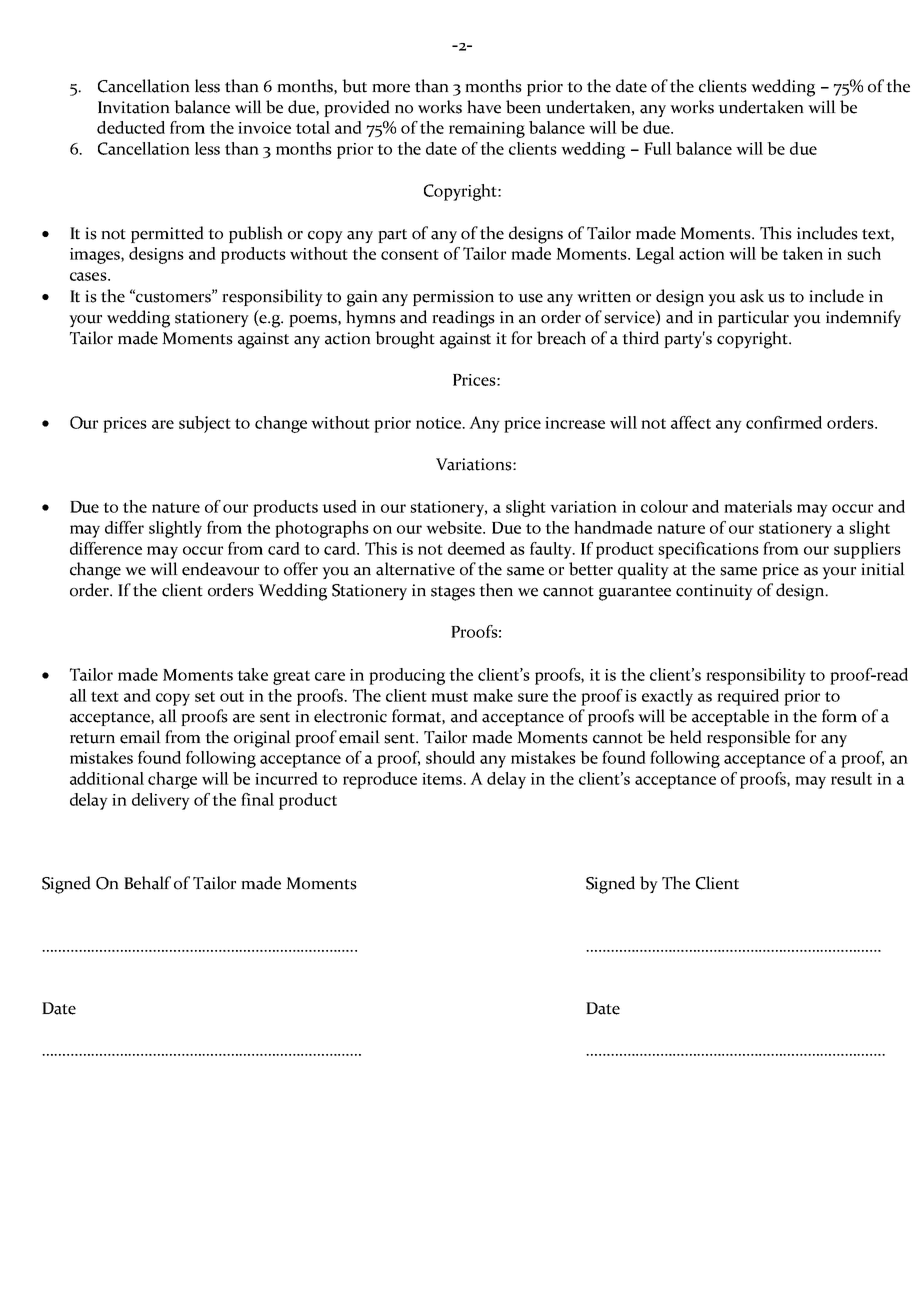 Image resolution: width=924 pixels, height=1307 pixels. I want to click on Invitation, so click(134, 107).
